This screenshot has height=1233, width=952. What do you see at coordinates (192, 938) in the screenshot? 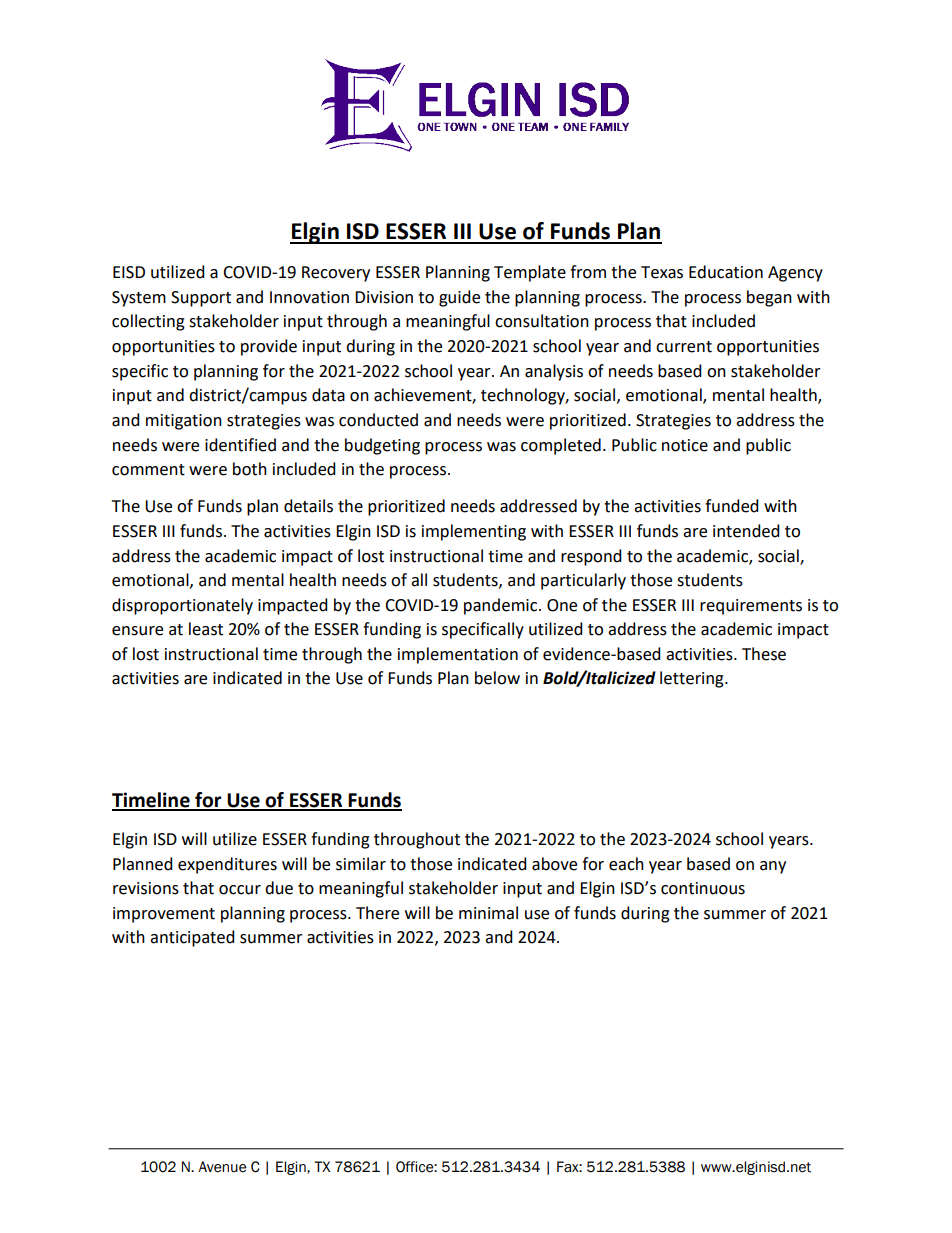
I see `anticipated` at bounding box center [192, 938].
